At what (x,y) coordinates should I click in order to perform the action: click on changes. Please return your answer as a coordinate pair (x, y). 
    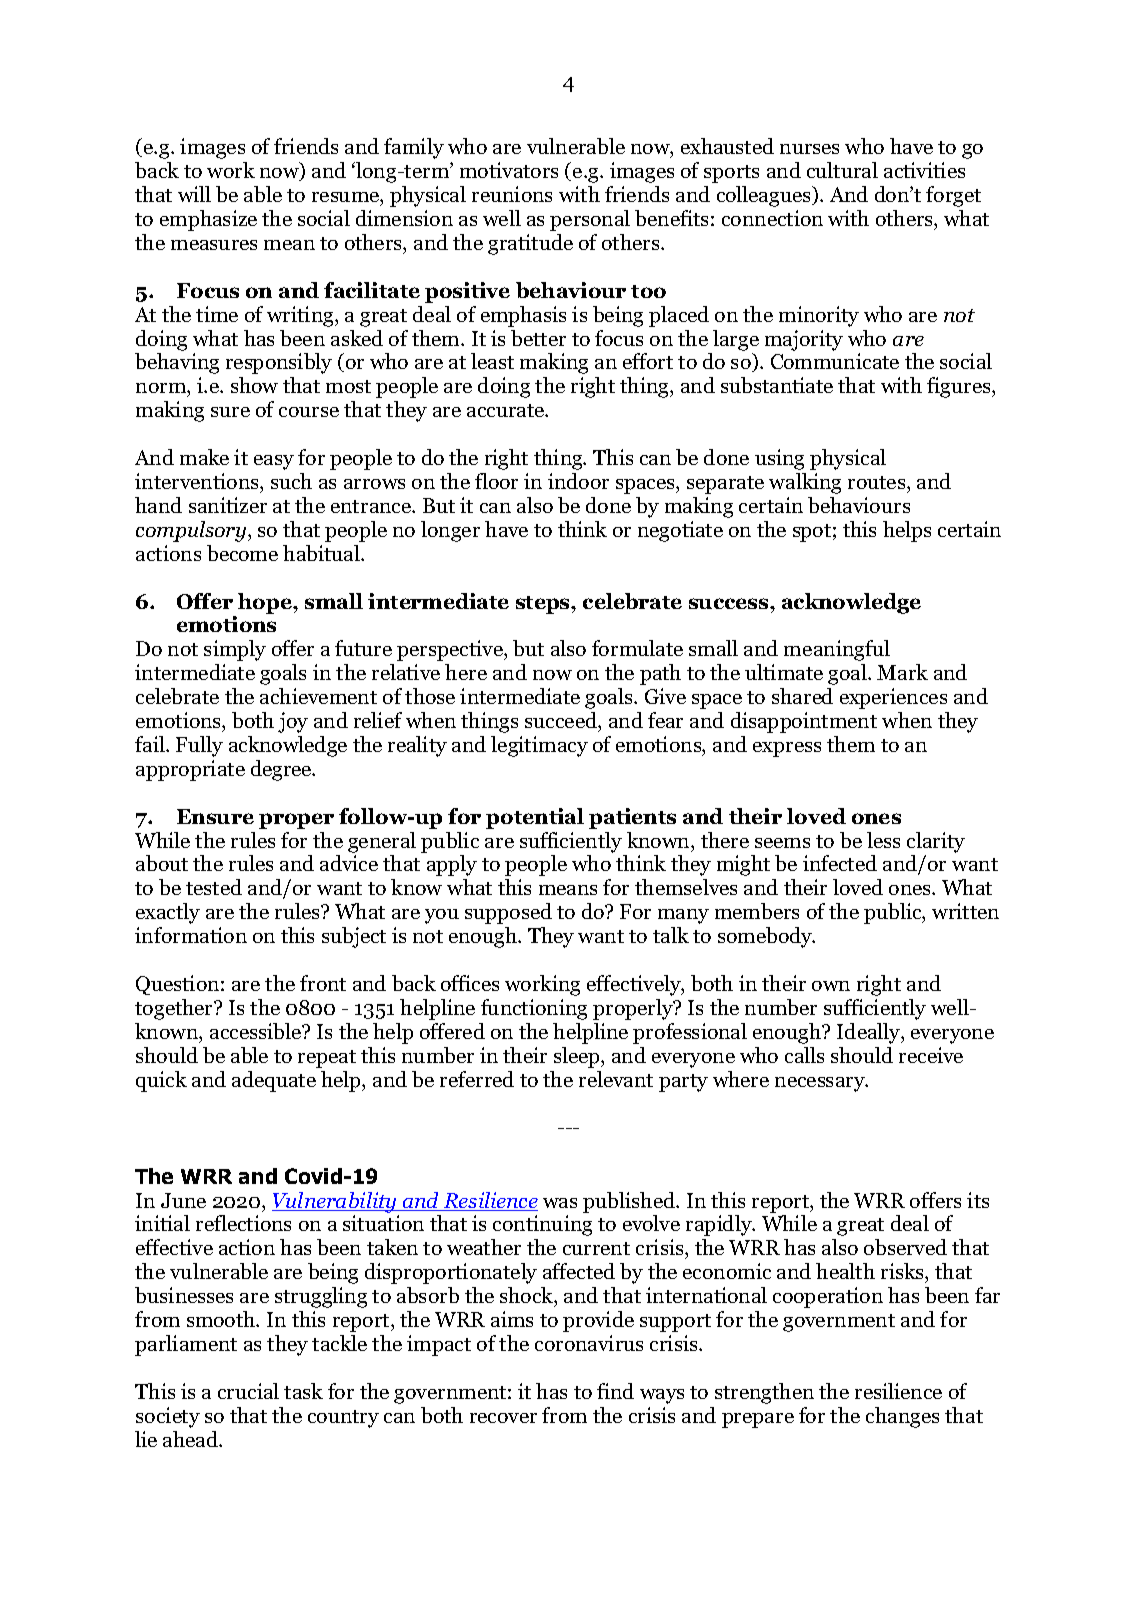
    Looking at the image, I should click on (902, 1417).
